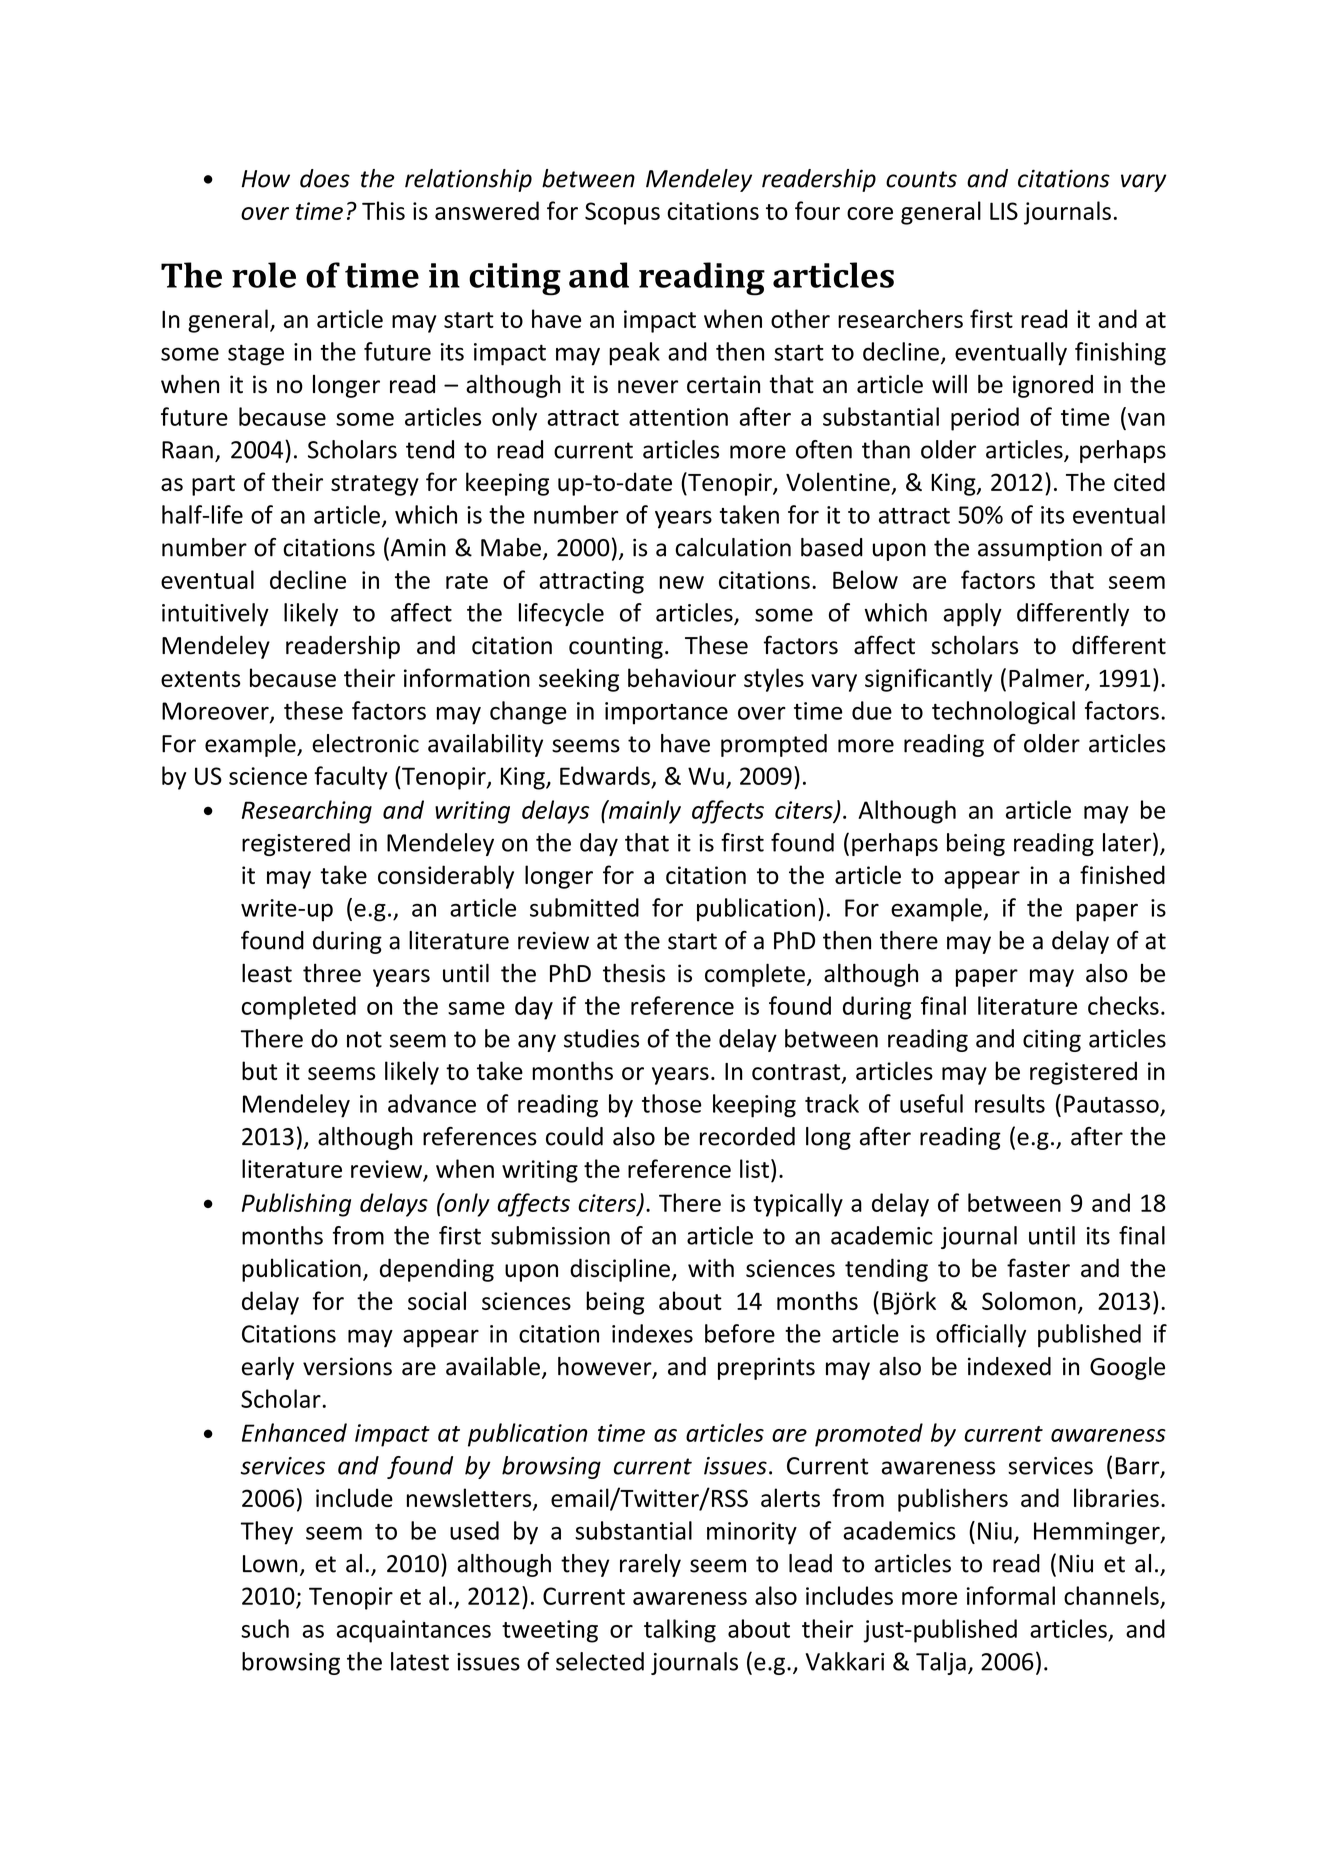 The height and width of the screenshot is (1876, 1326). Describe the element at coordinates (1010, 1103) in the screenshot. I see `results` at that location.
